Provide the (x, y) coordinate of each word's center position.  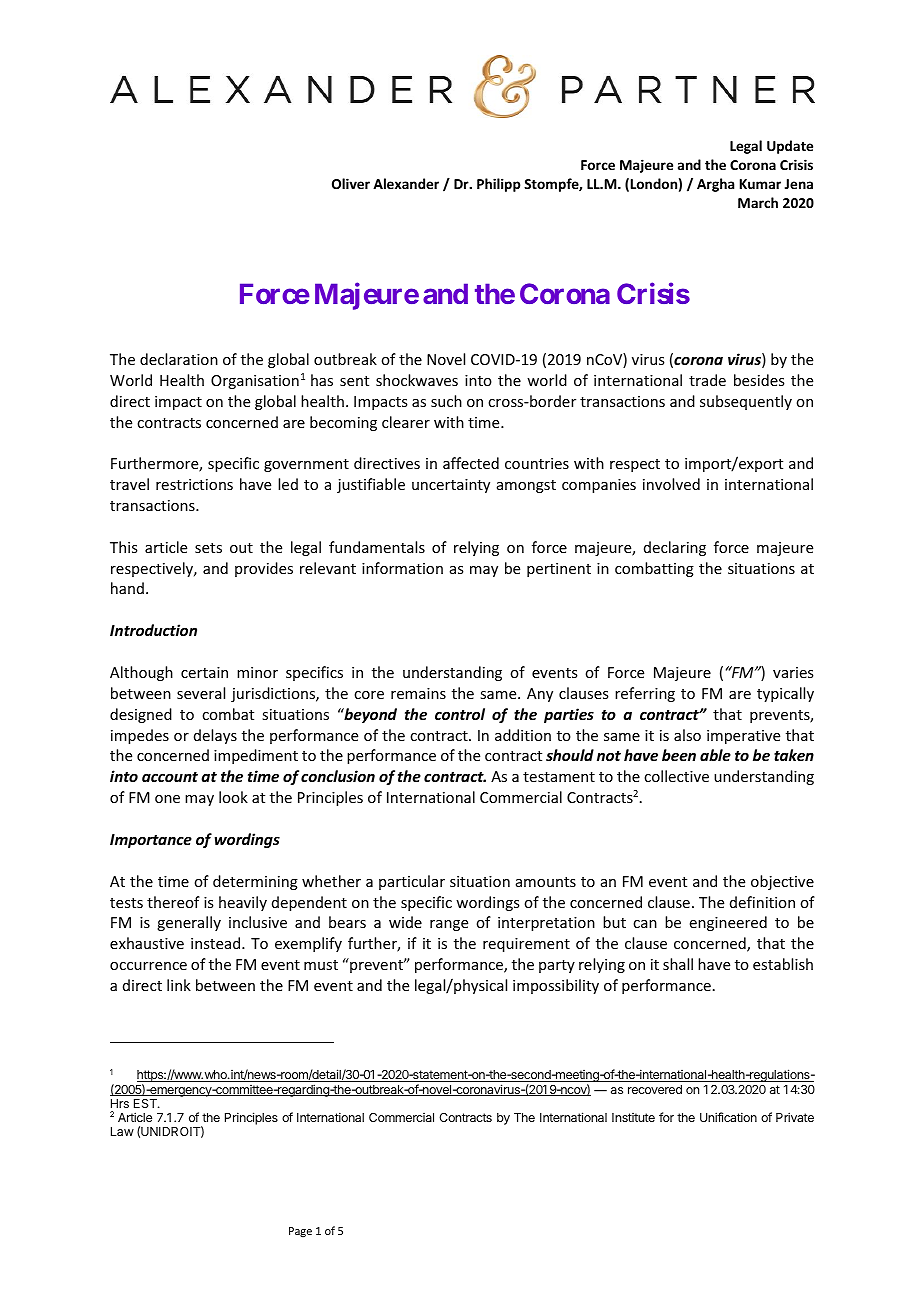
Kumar (760, 184)
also (687, 735)
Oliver (351, 183)
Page (300, 1232)
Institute (633, 1117)
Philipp (499, 185)
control (460, 714)
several (201, 693)
